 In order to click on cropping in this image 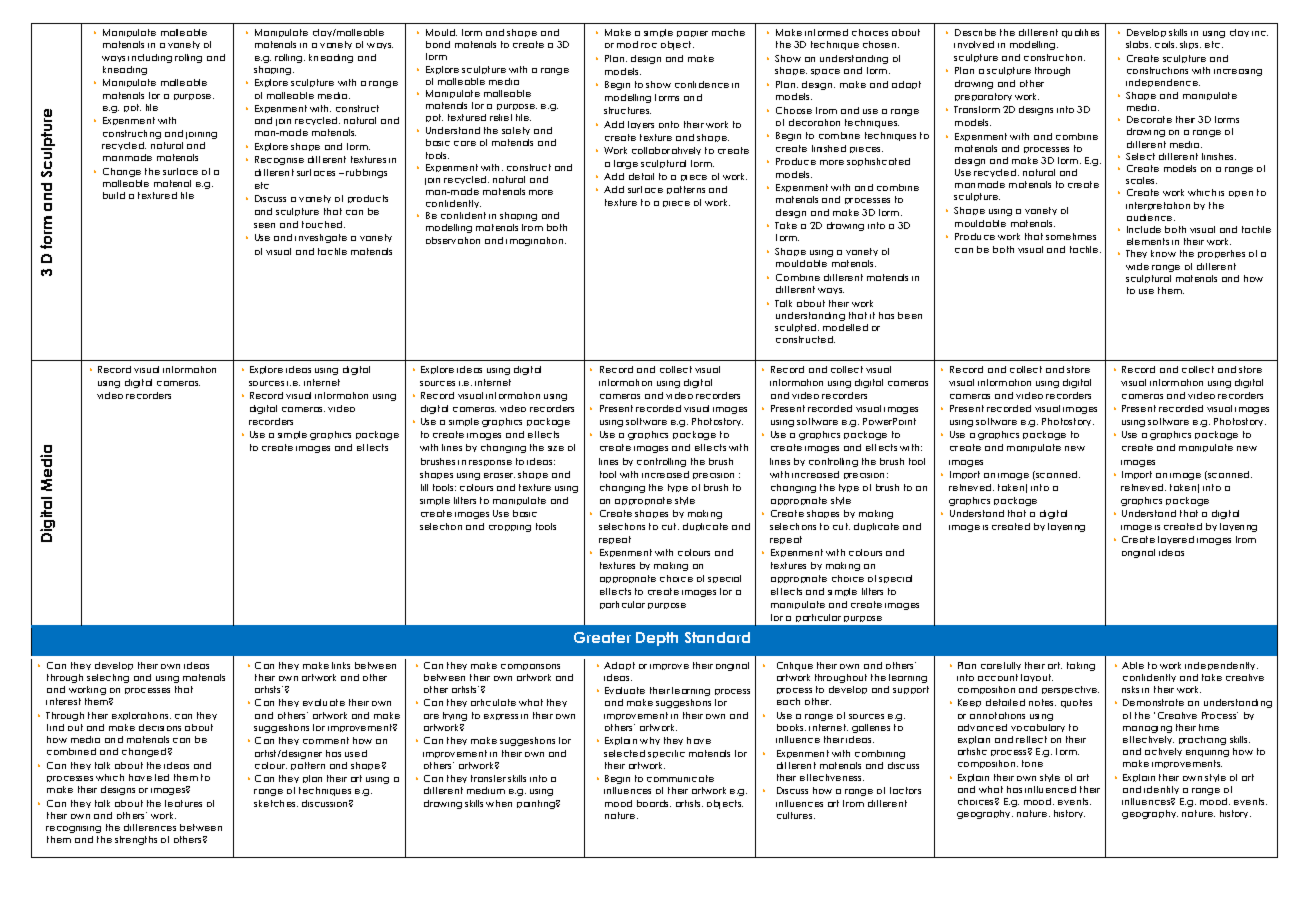, I will do `click(510, 528)`.
